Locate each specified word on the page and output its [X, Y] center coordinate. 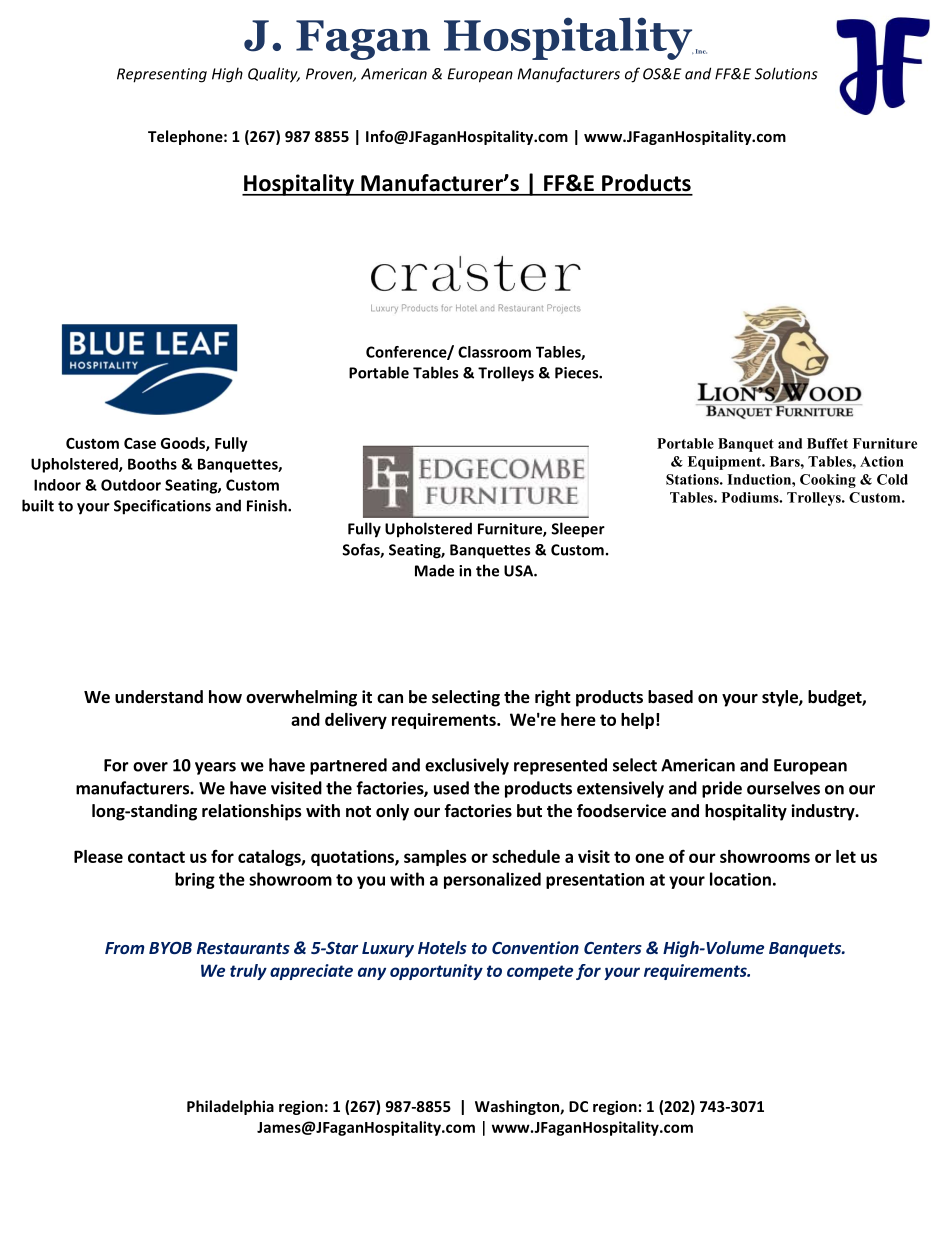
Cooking [828, 481]
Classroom [494, 352]
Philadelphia [230, 1107]
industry [824, 812]
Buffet [827, 443]
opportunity [436, 972]
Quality [274, 75]
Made [434, 570]
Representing [162, 75]
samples [435, 858]
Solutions [786, 73]
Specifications [162, 507]
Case [140, 443]
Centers [613, 948]
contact [156, 857]
